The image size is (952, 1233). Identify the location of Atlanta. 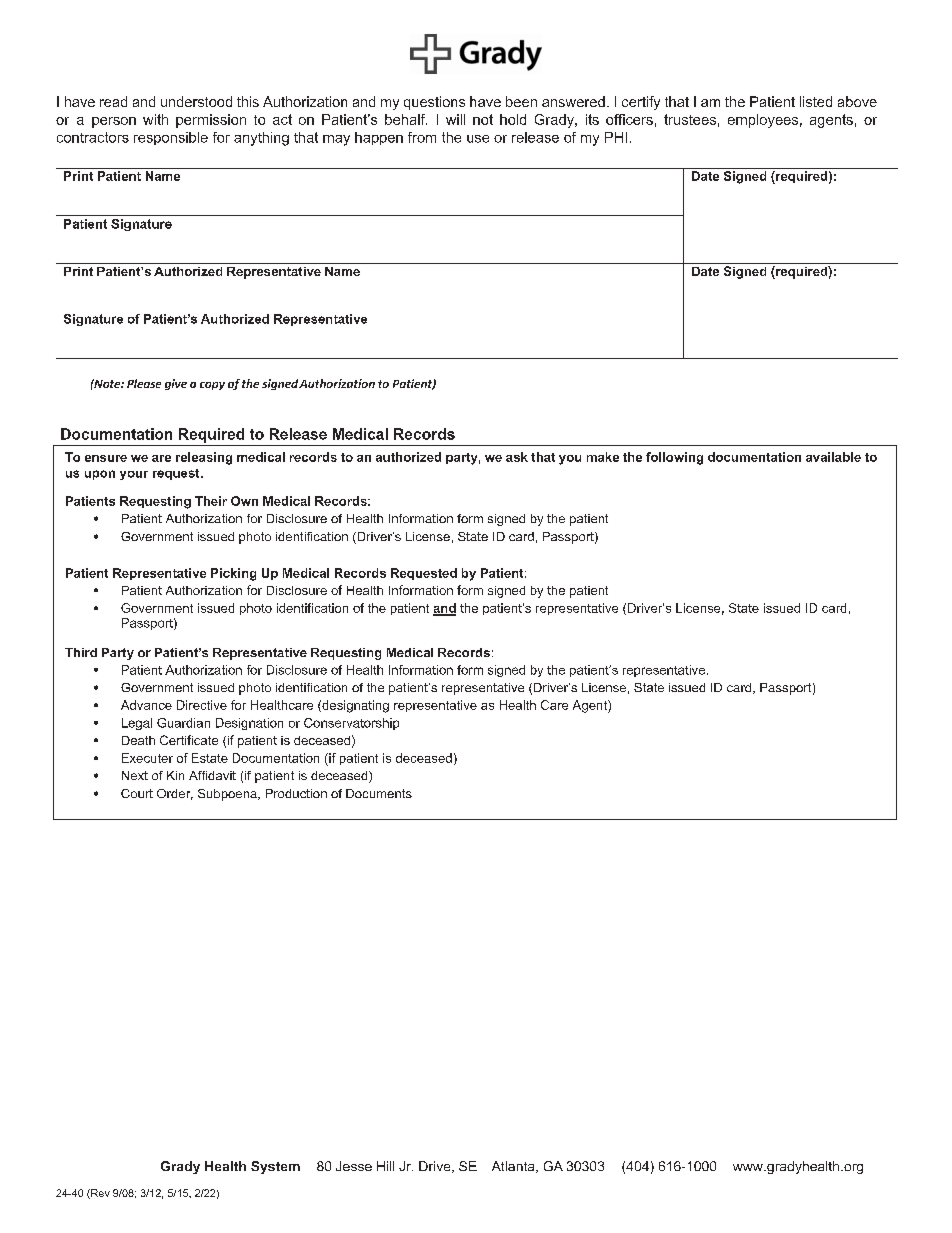
(514, 1167).
